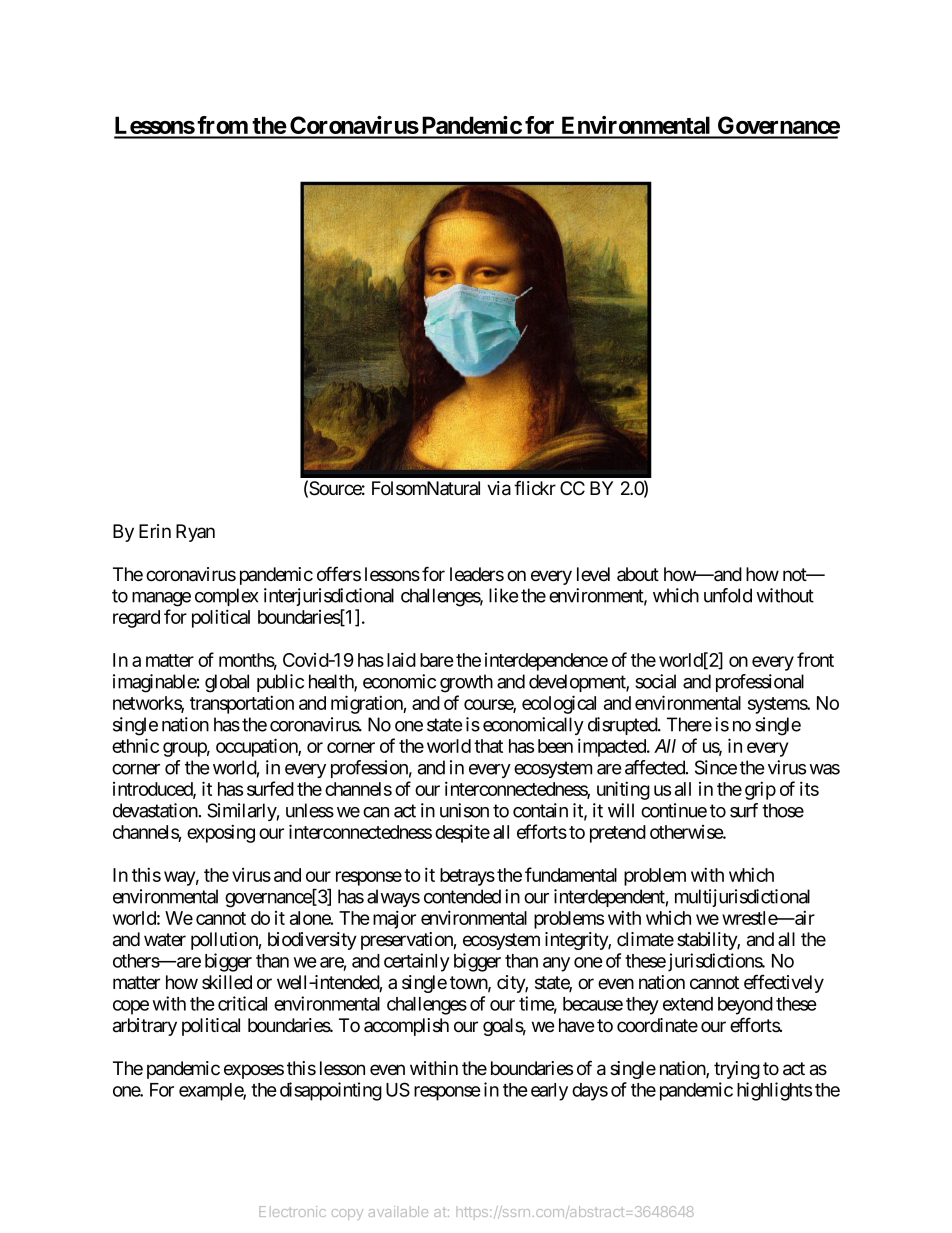 This document has height=1233, width=952. I want to click on about, so click(638, 574).
